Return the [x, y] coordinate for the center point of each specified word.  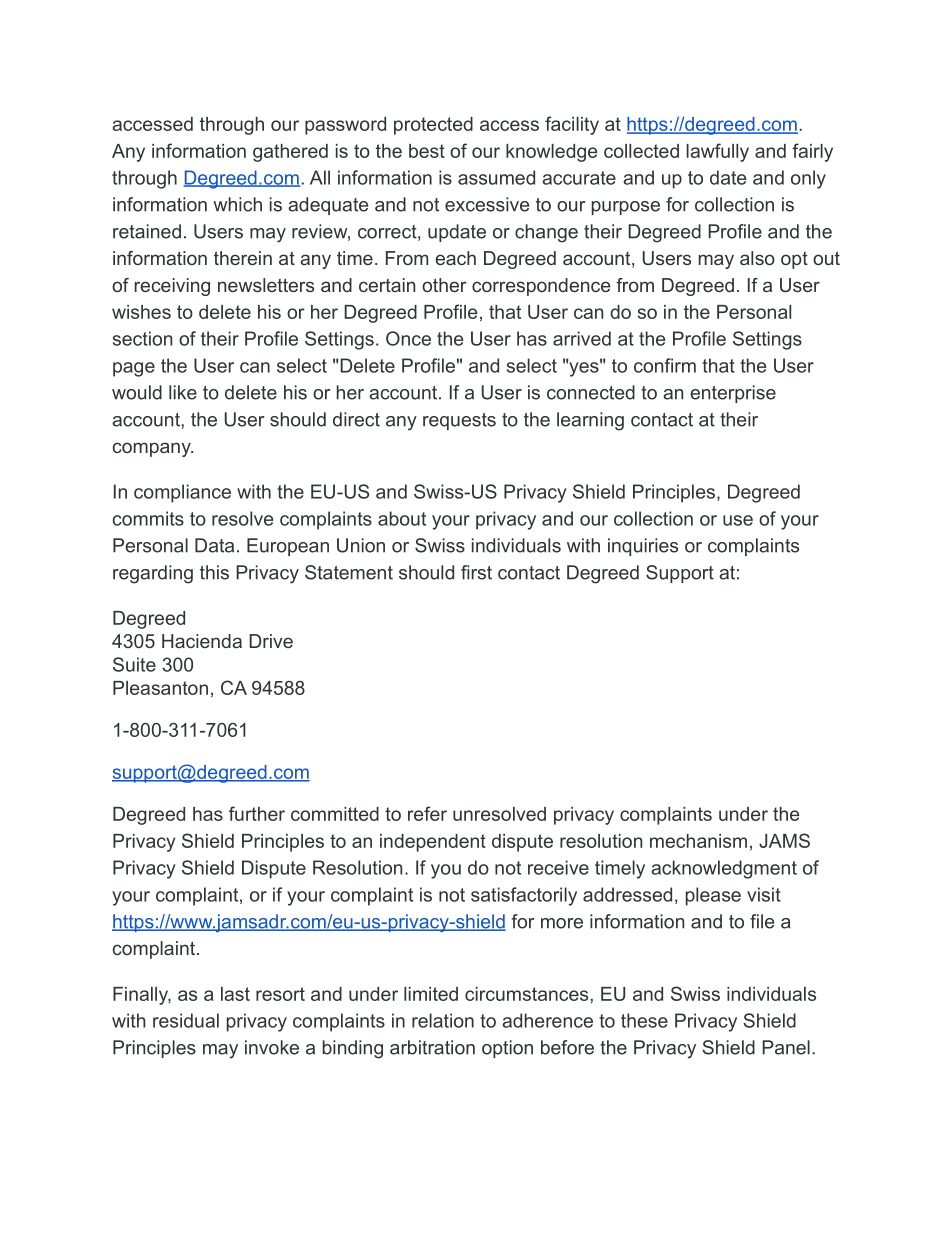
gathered [290, 153]
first [476, 572]
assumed [496, 177]
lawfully [717, 152]
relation [443, 1020]
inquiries [643, 547]
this [214, 572]
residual [186, 1020]
